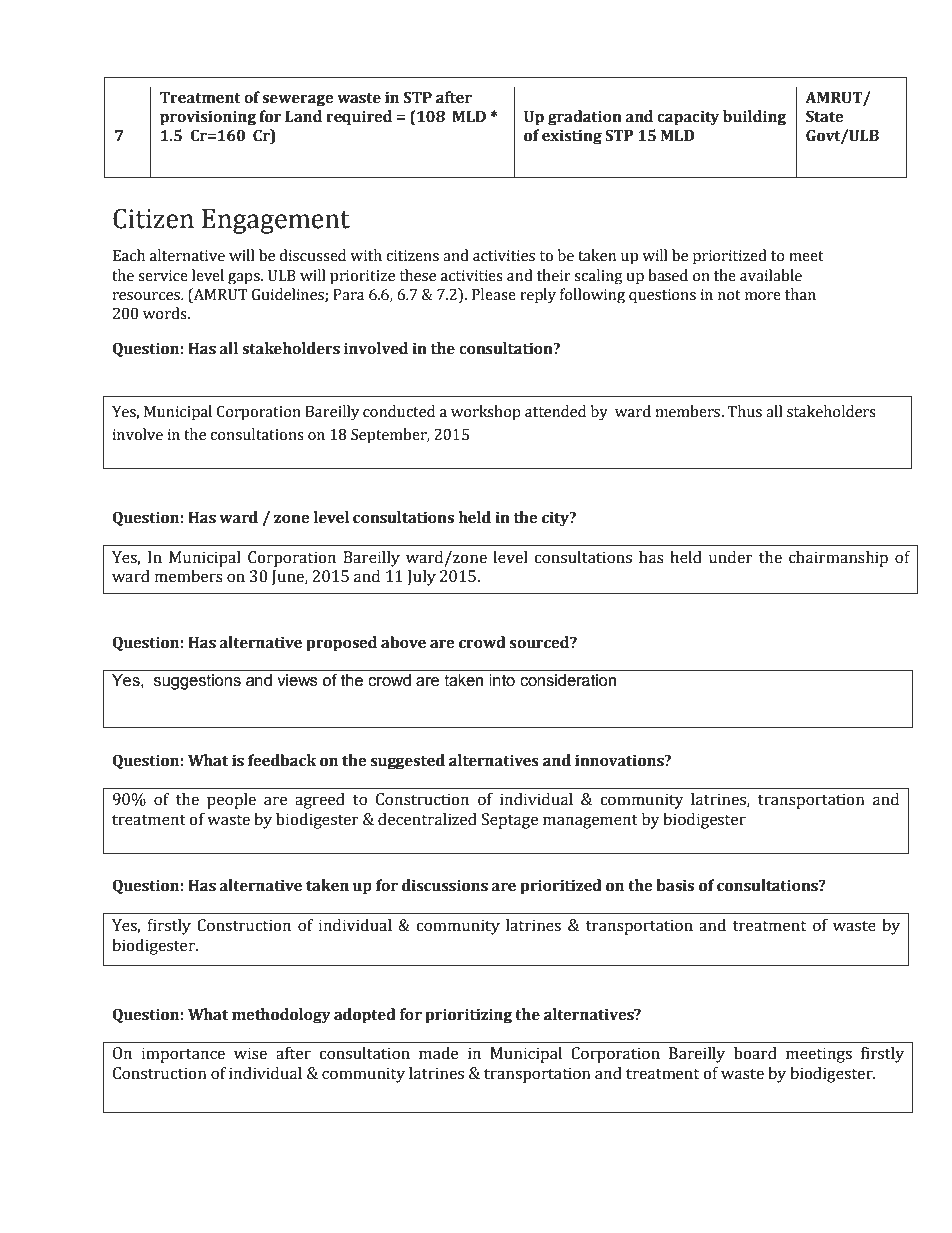 Image resolution: width=952 pixels, height=1233 pixels. I want to click on importance, so click(183, 1055).
